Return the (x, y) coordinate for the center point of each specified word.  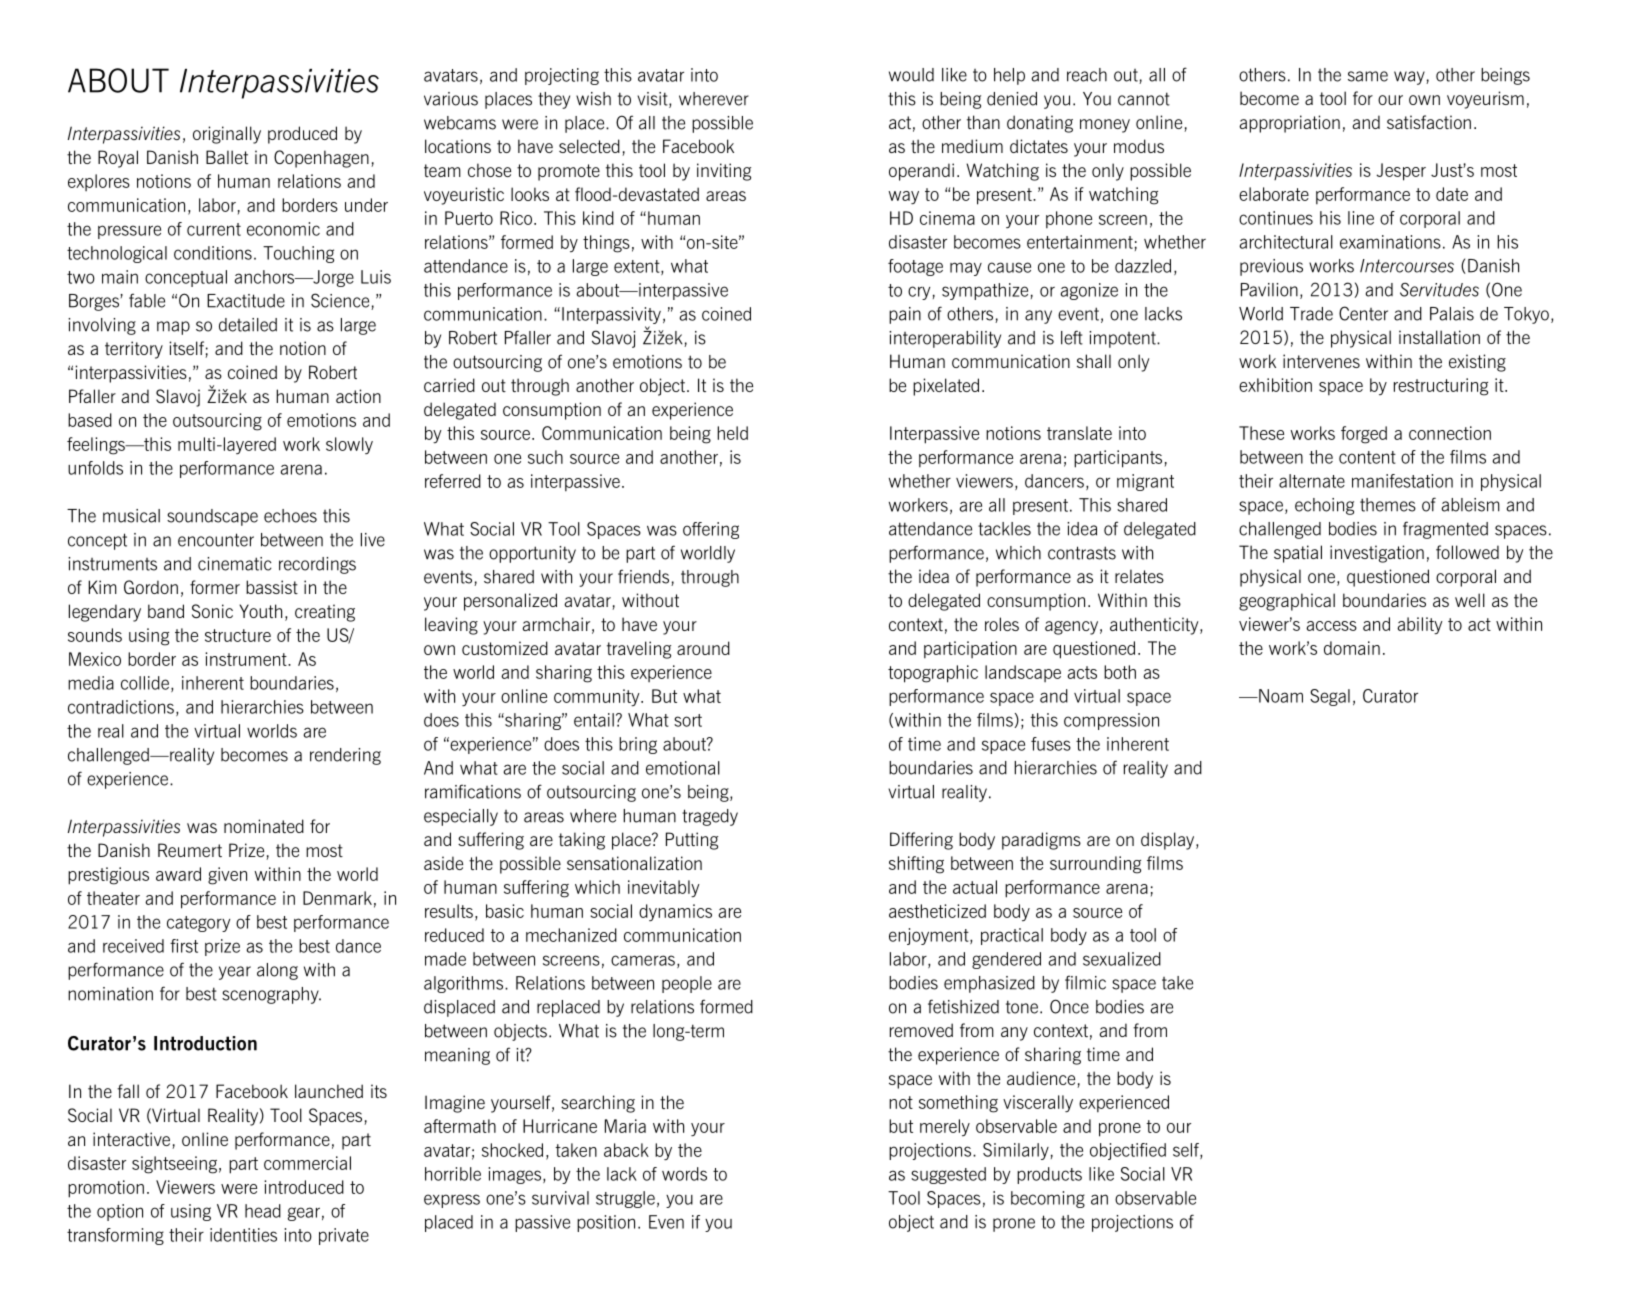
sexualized (1122, 959)
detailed (248, 325)
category (198, 924)
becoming (1048, 1199)
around (703, 648)
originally (227, 135)
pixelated (946, 387)
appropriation (1289, 124)
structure (238, 635)
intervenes (1321, 361)
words (684, 1174)
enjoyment (930, 936)
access (1331, 626)
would (911, 75)
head (263, 1211)
